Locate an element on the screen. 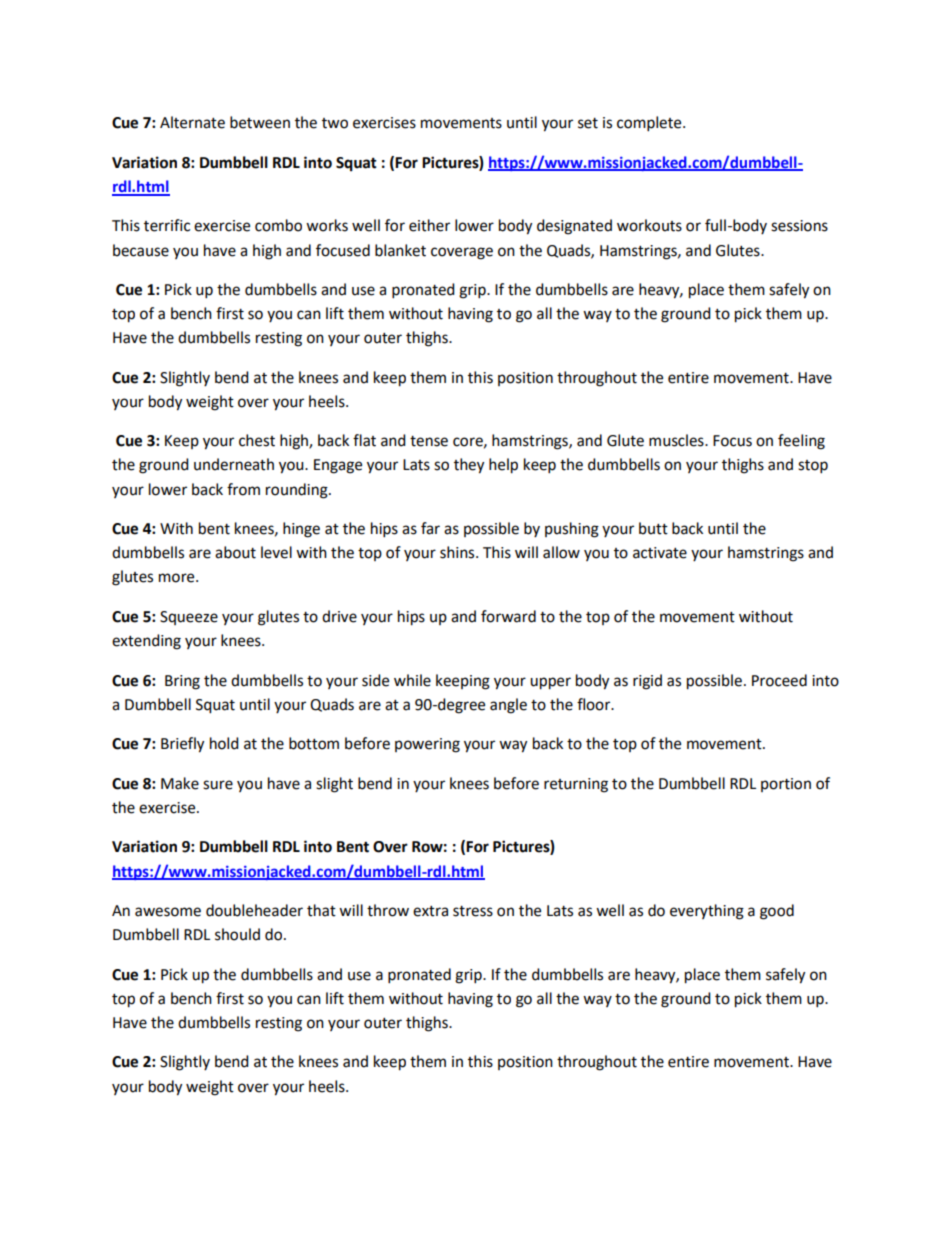 This screenshot has height=1233, width=952. complete is located at coordinates (650, 124).
